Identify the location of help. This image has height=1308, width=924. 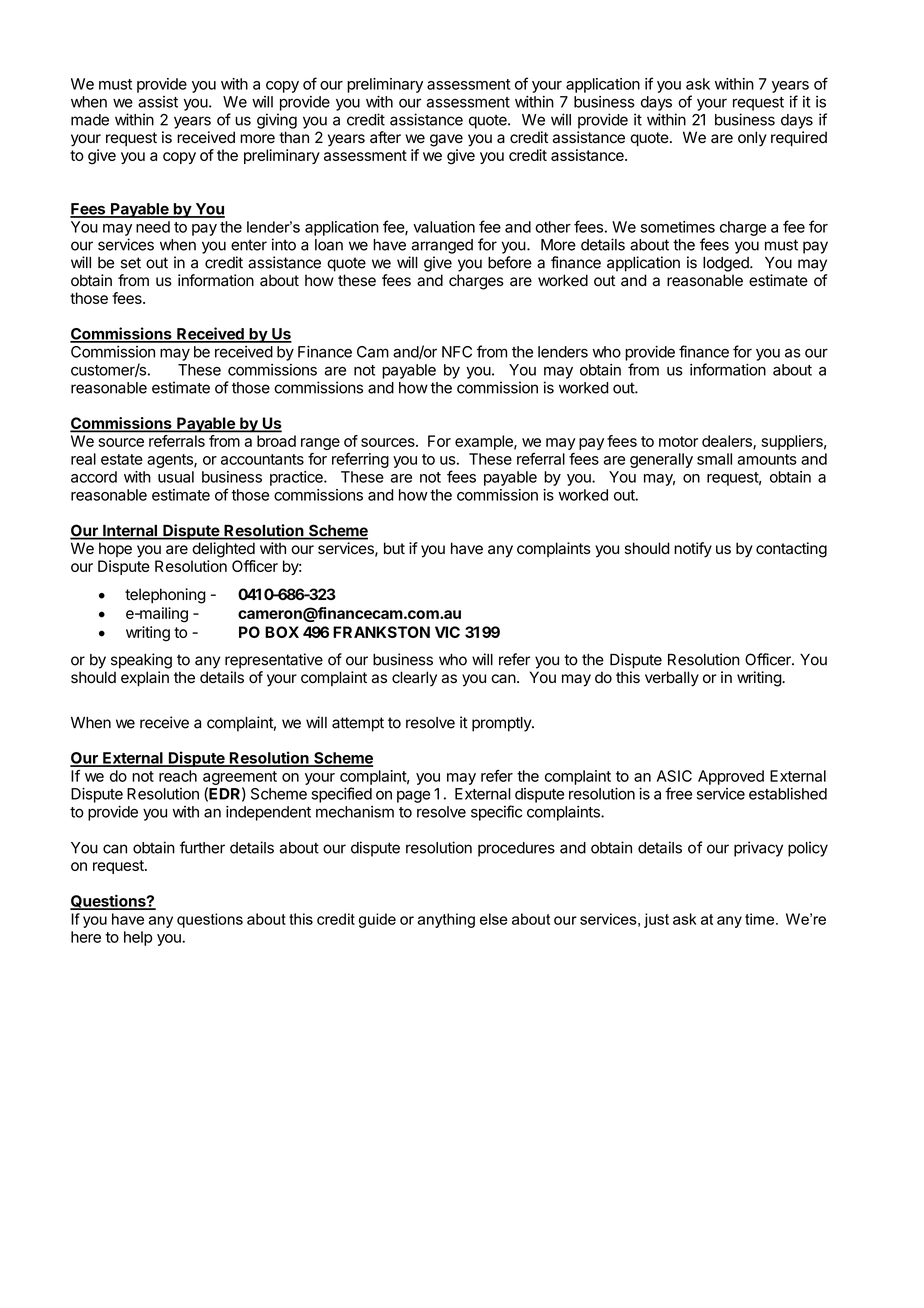
(138, 938).
